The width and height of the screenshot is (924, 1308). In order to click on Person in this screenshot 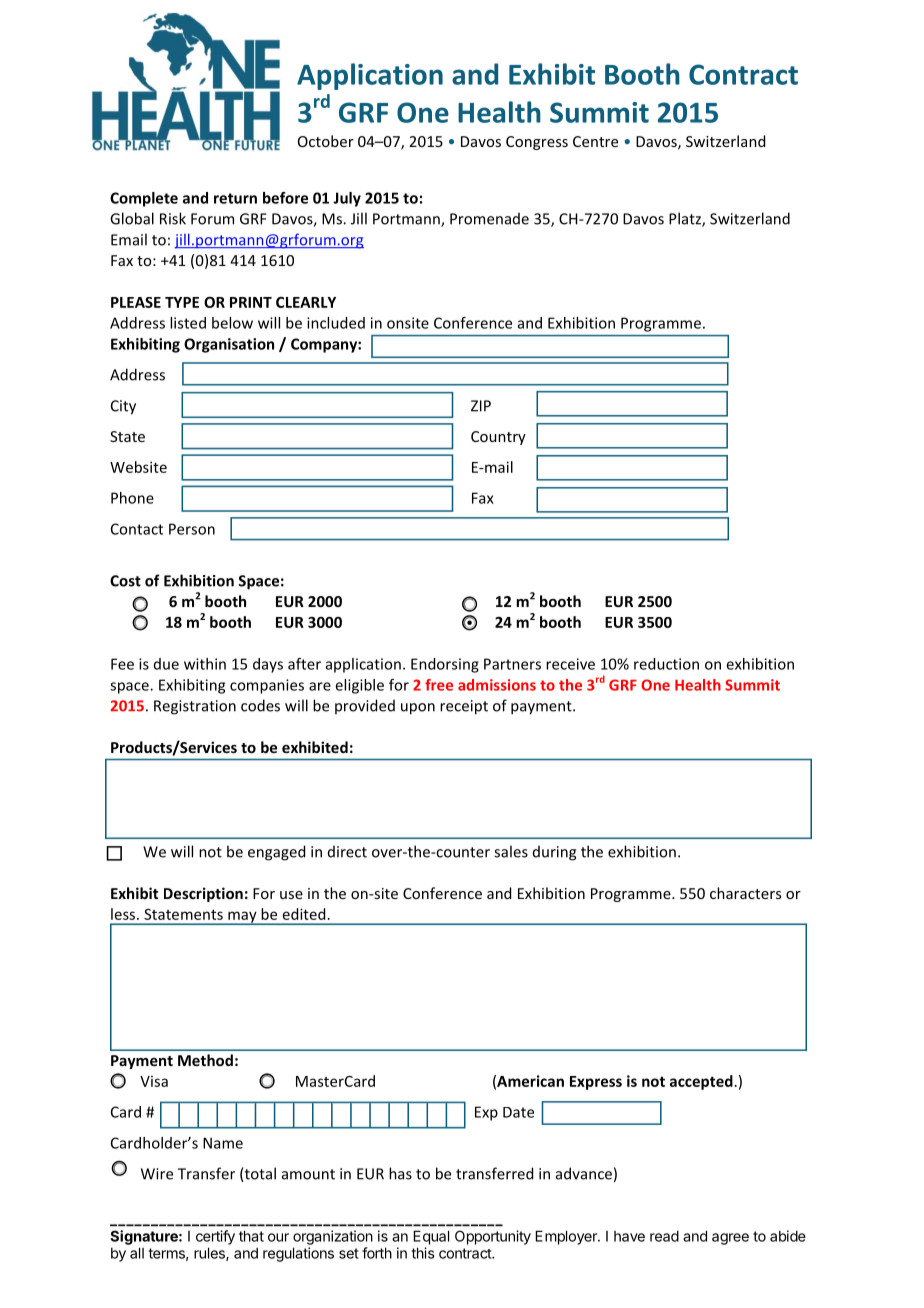, I will do `click(192, 529)`.
